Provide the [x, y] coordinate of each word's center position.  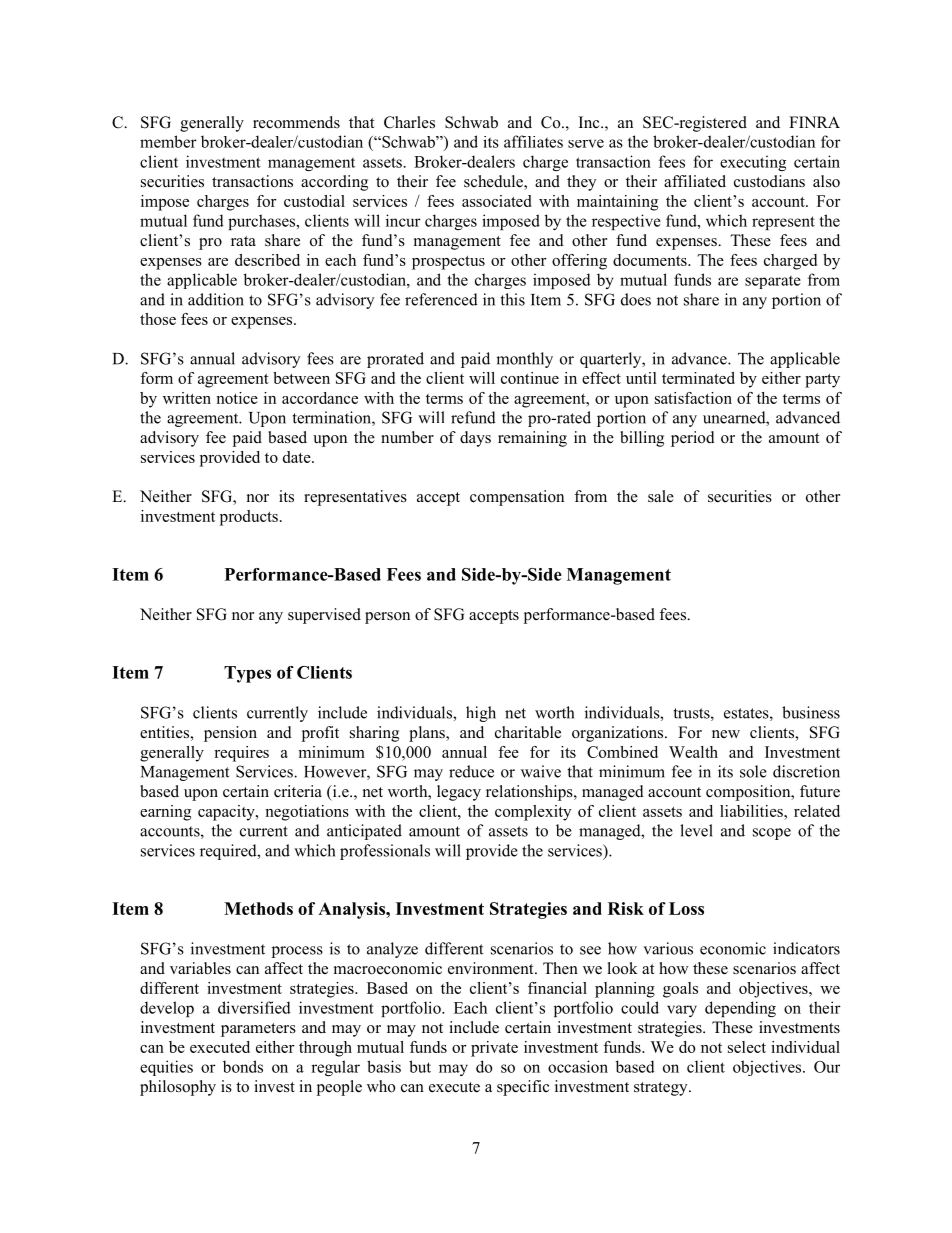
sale [661, 496]
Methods [258, 908]
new [726, 734]
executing [753, 163]
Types [247, 674]
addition [216, 299]
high [481, 714]
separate [773, 282]
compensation [517, 498]
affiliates [533, 141]
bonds [243, 1066]
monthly [524, 360]
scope [772, 834]
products [249, 518]
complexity [533, 813]
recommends [296, 122]
